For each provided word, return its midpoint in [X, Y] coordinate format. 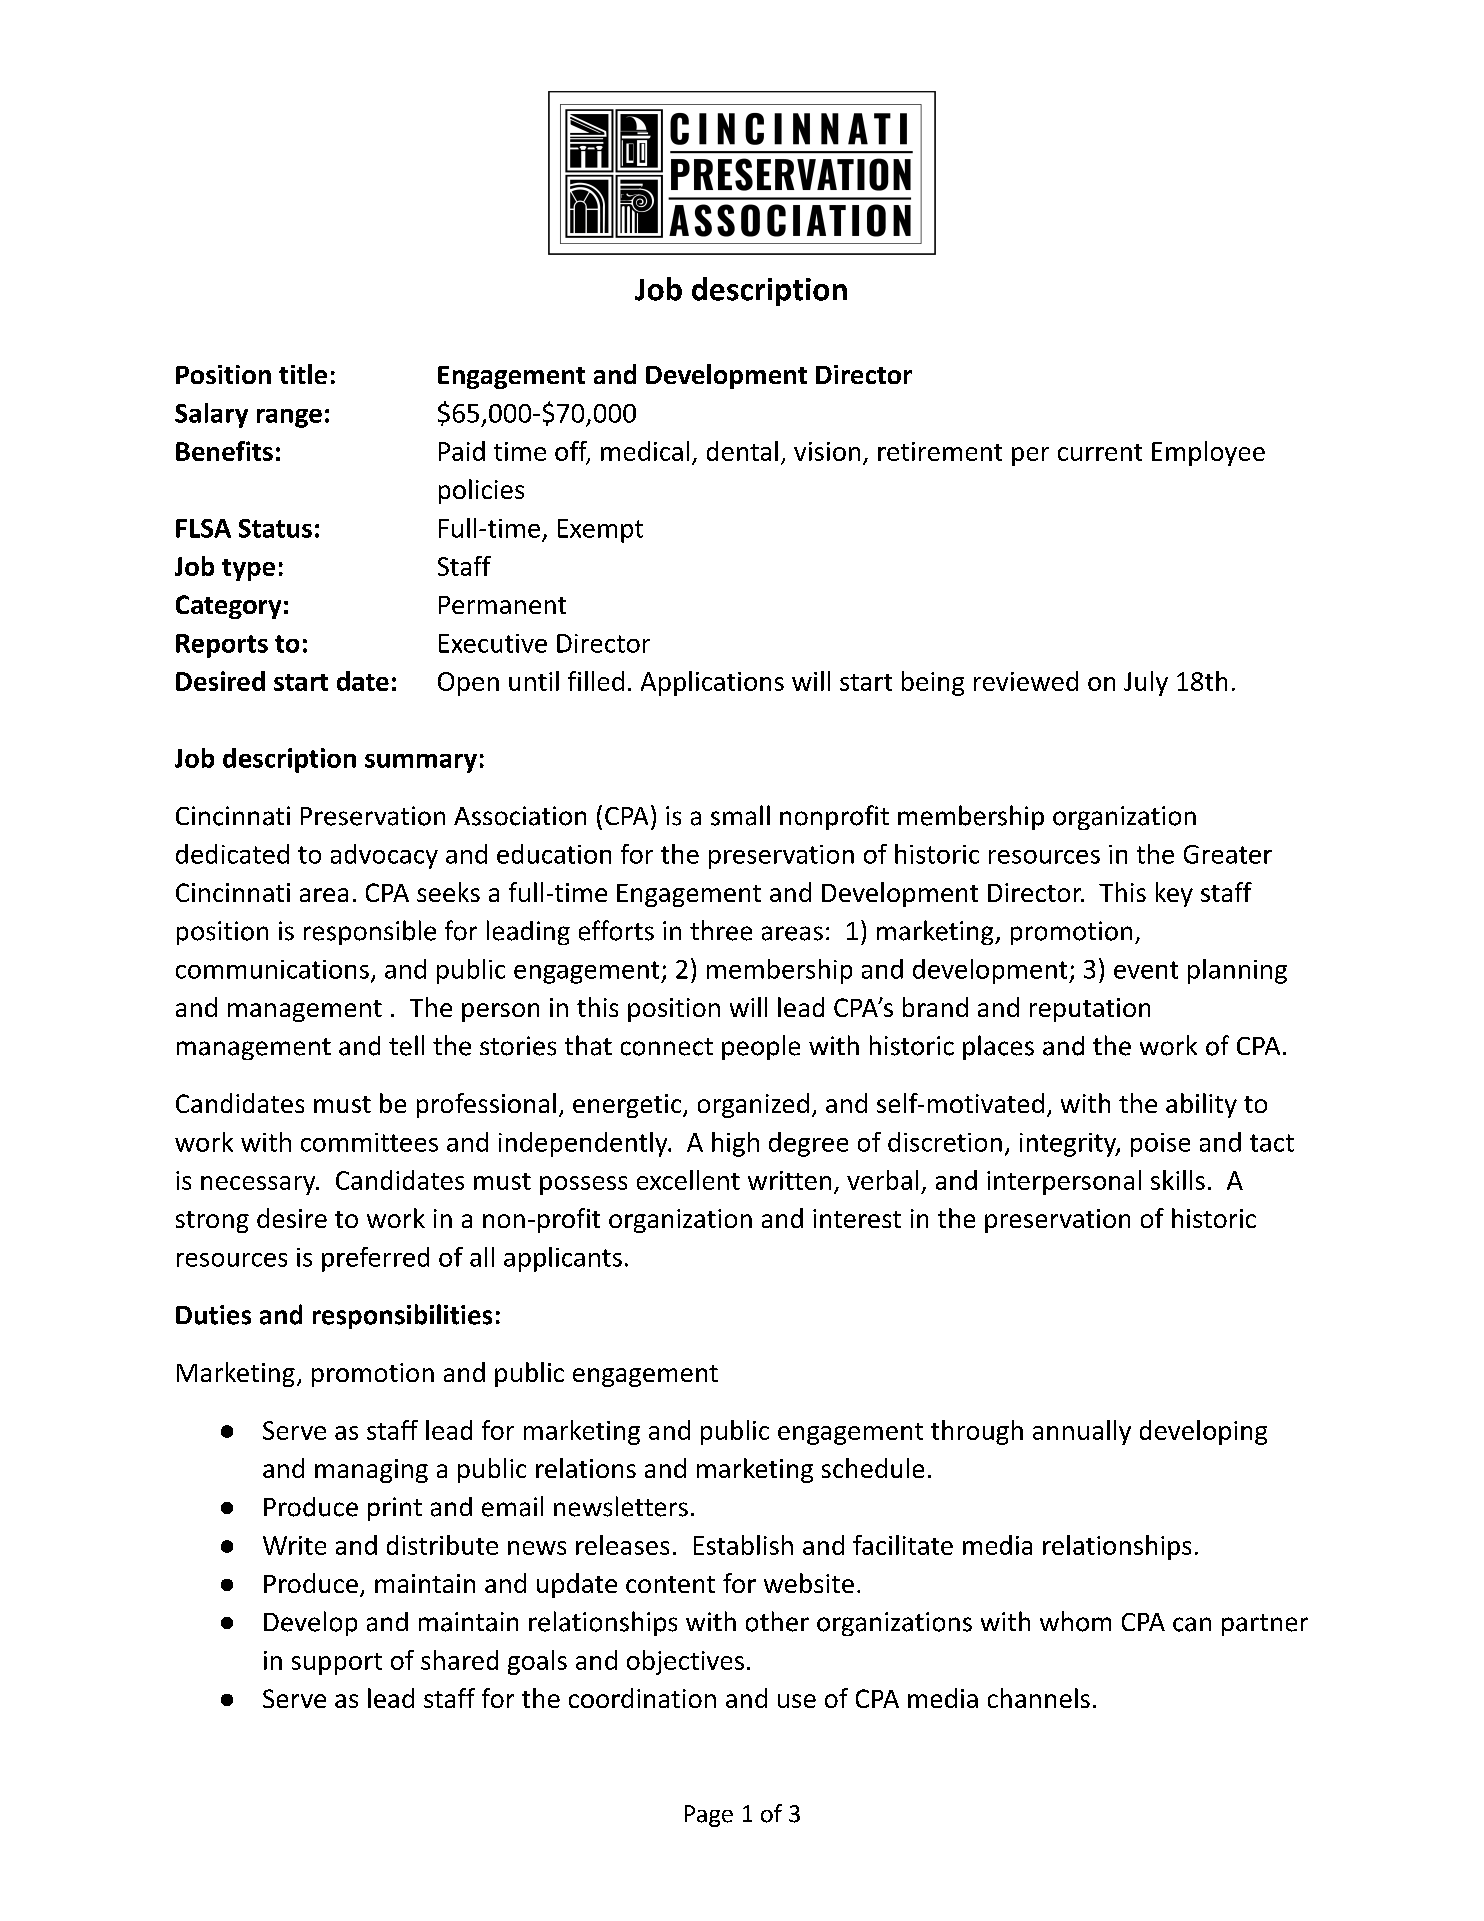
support [337, 1664]
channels [1039, 1698]
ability [1201, 1105]
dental [742, 451]
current [1100, 452]
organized [753, 1105]
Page [709, 1816]
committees [369, 1142]
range [289, 418]
